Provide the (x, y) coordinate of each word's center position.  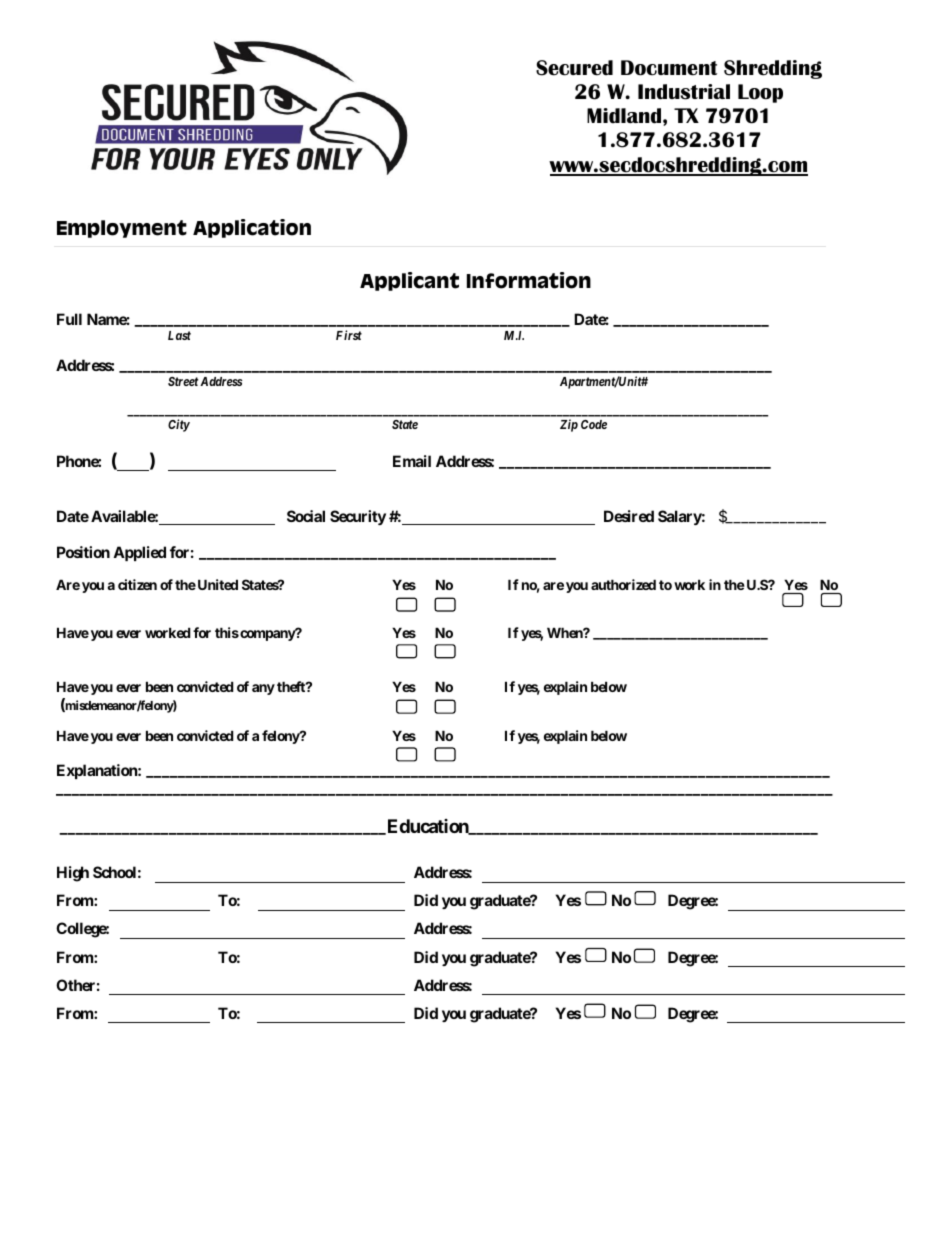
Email (412, 461)
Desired (629, 516)
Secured (574, 68)
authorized (623, 584)
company (267, 635)
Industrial (684, 92)
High (73, 874)
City (179, 425)
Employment (122, 229)
